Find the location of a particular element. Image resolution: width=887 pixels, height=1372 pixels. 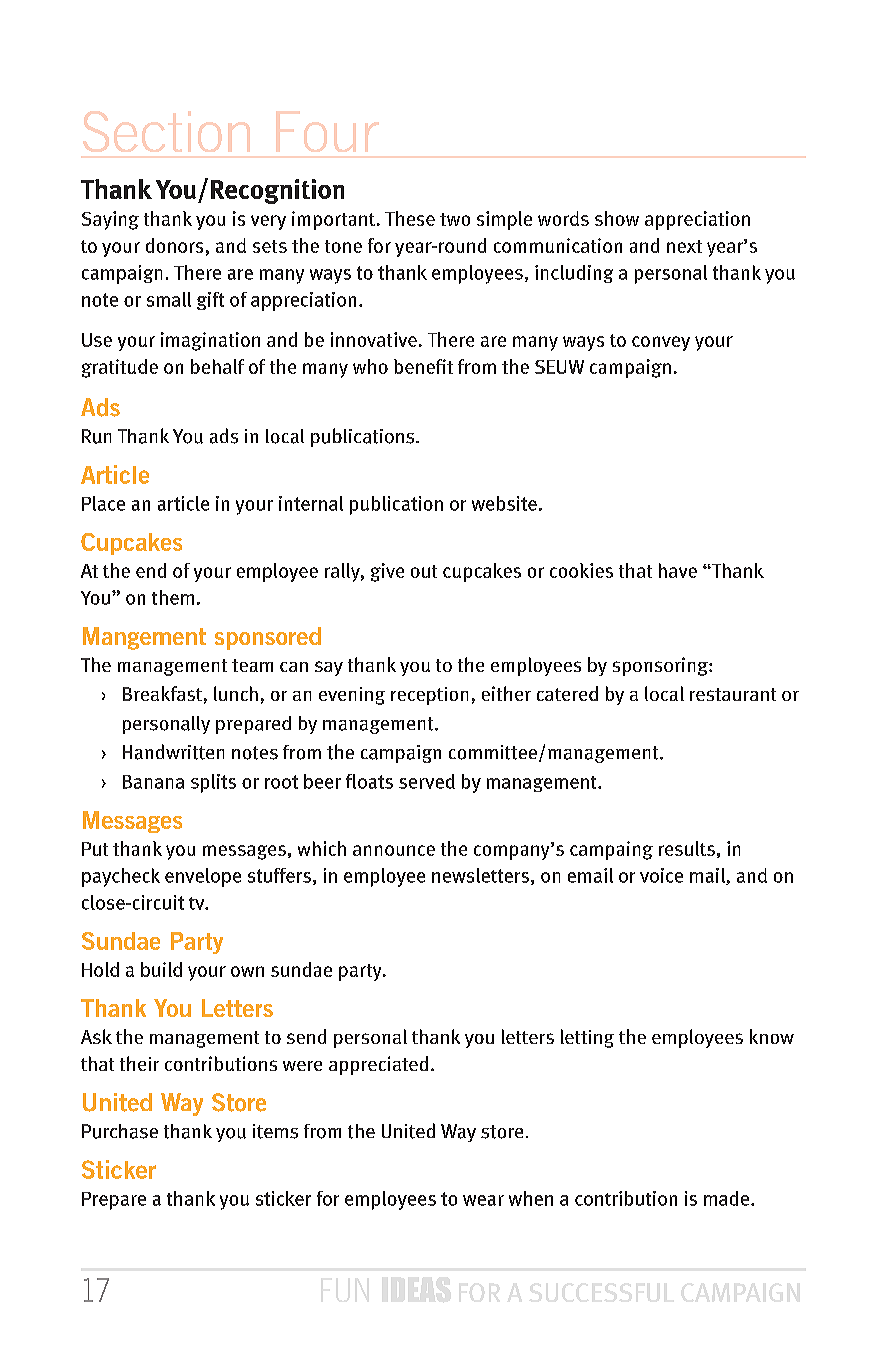

paycheck is located at coordinates (121, 877).
